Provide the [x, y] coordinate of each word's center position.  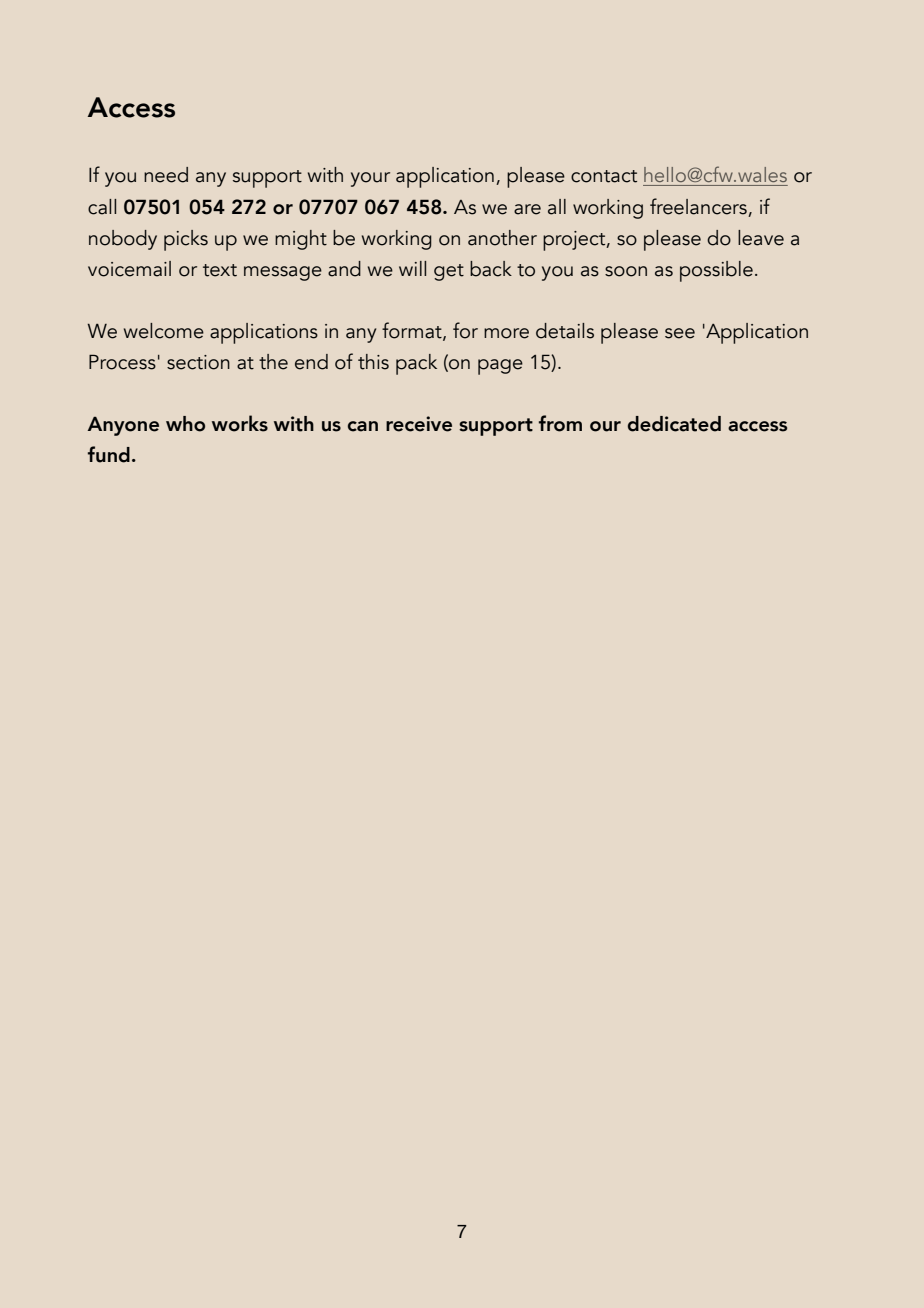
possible [716, 271]
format [413, 331]
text [220, 270]
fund [109, 454]
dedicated [674, 424]
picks [186, 240]
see [680, 333]
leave [761, 238]
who [185, 424]
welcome [164, 331]
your [370, 179]
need [166, 175]
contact [604, 176]
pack [416, 364]
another [502, 238]
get [449, 272]
